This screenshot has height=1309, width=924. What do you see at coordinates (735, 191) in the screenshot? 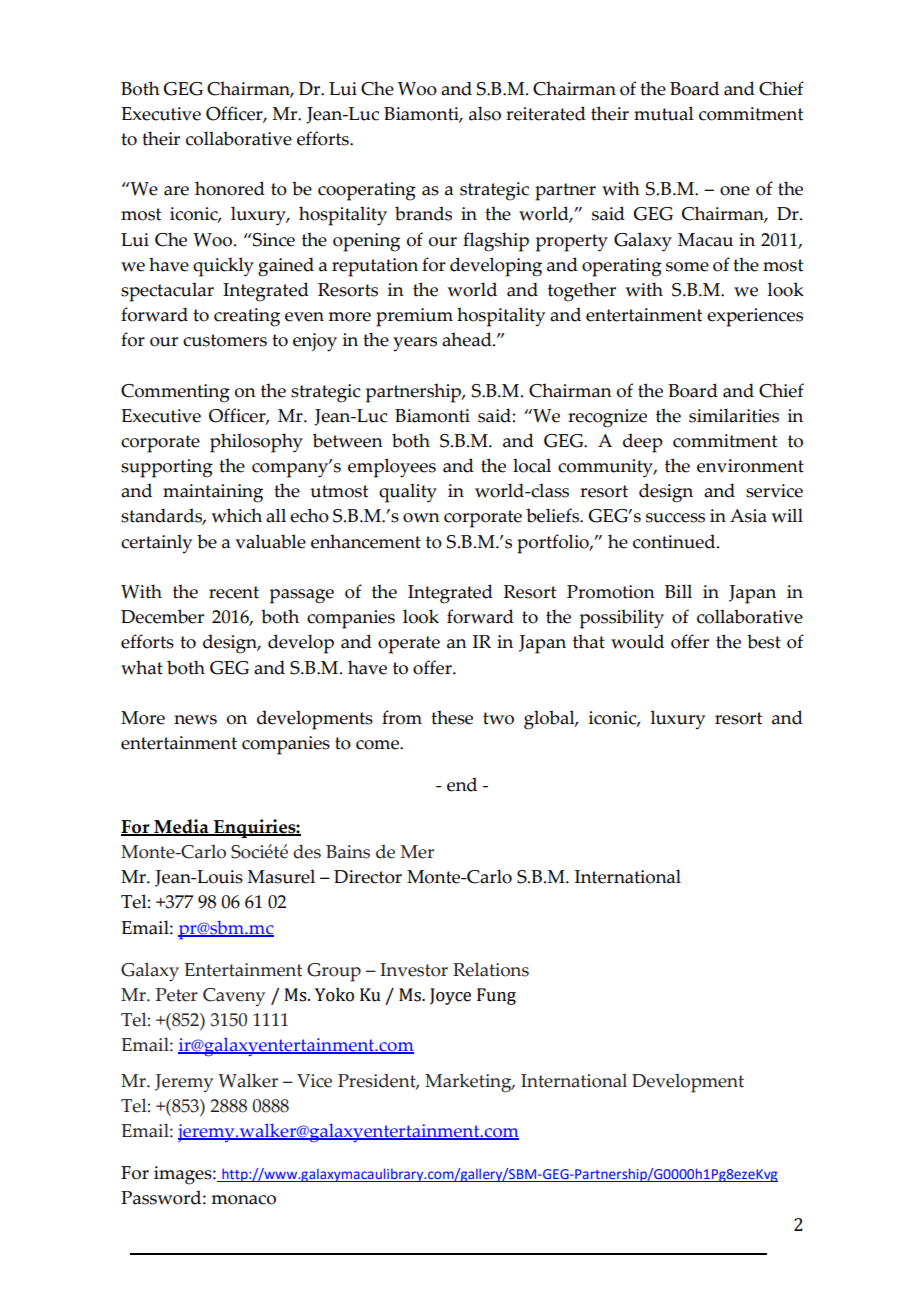
I see `one` at bounding box center [735, 191].
